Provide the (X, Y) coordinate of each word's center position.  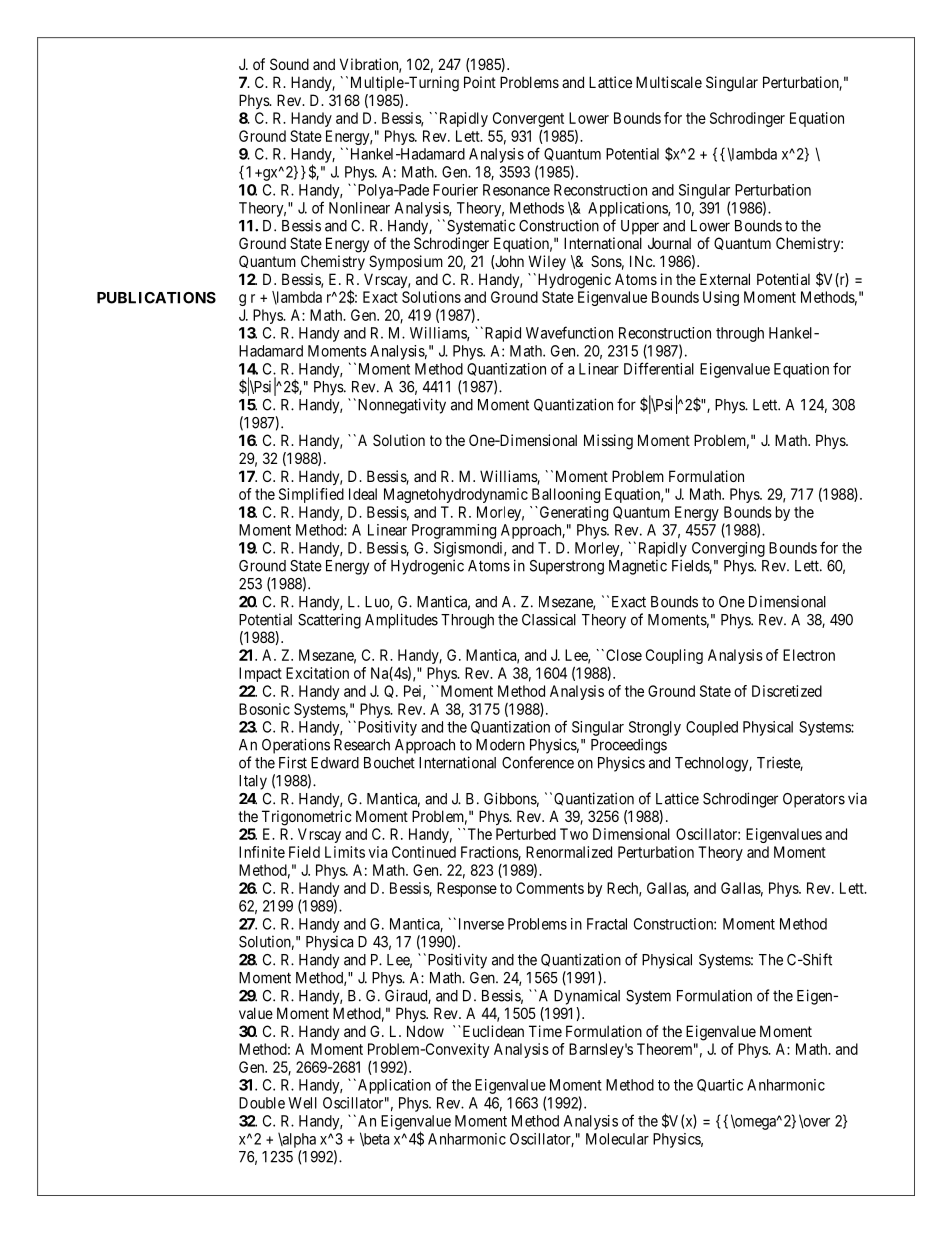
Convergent (528, 119)
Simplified (311, 495)
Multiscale (669, 82)
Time (545, 1031)
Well (302, 1103)
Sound (289, 64)
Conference (538, 762)
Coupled (712, 728)
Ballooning (566, 495)
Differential (659, 368)
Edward (335, 763)
